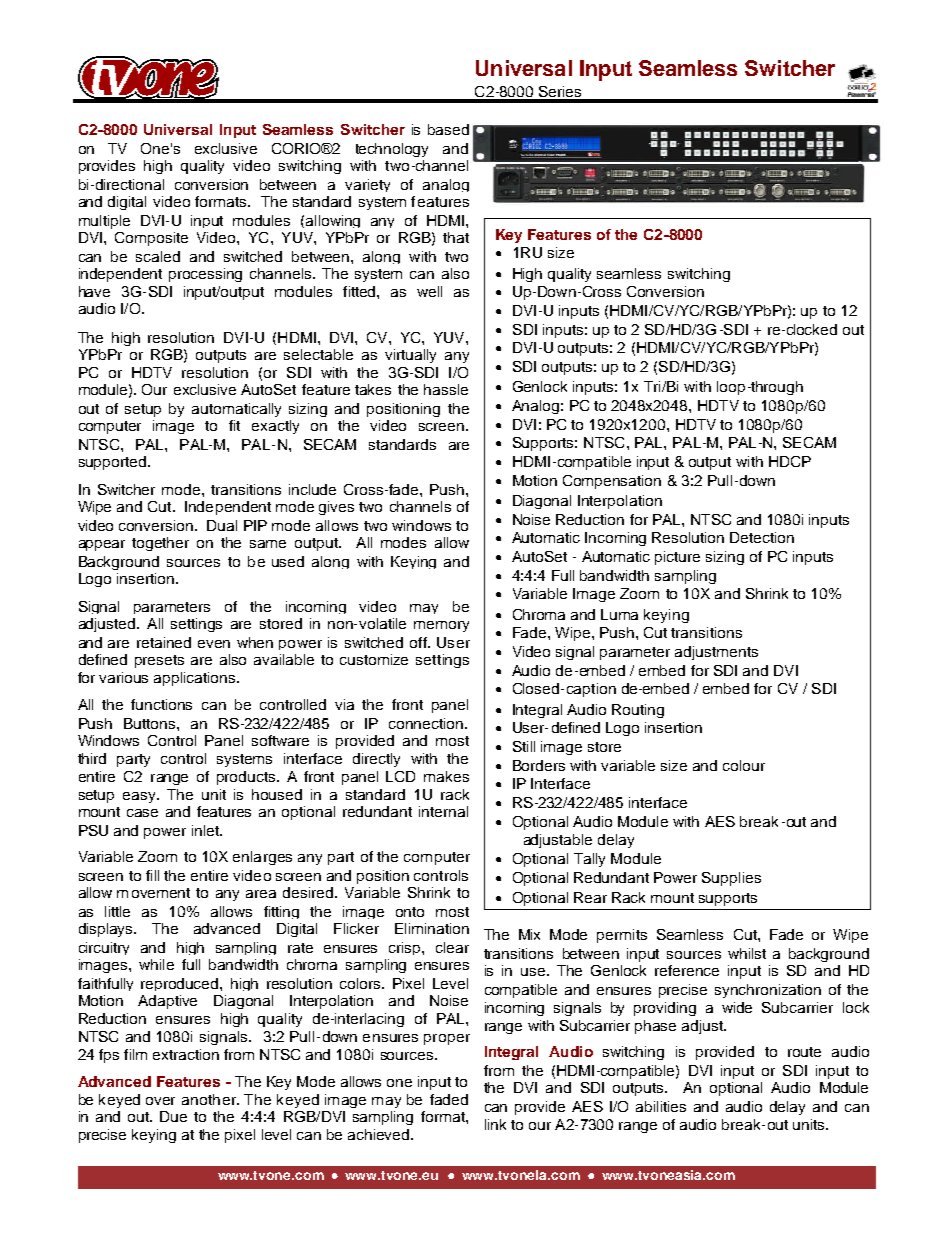 The width and height of the screenshot is (952, 1233). I want to click on easy, so click(140, 797).
